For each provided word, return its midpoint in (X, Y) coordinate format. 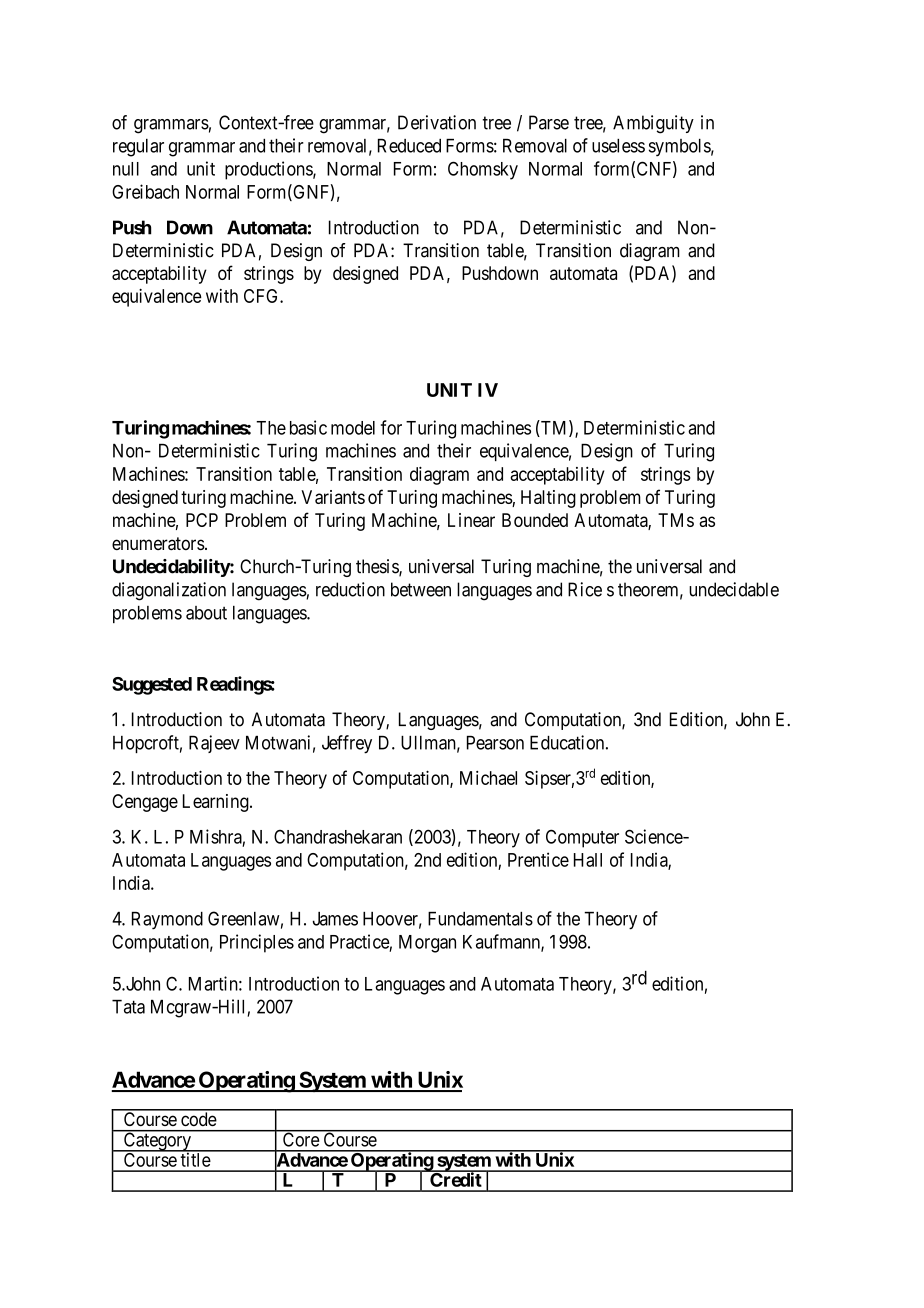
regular (138, 148)
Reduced (409, 146)
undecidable (734, 589)
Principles (257, 943)
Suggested (152, 686)
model (353, 428)
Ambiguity (653, 124)
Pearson (495, 743)
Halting (548, 499)
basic (308, 427)
